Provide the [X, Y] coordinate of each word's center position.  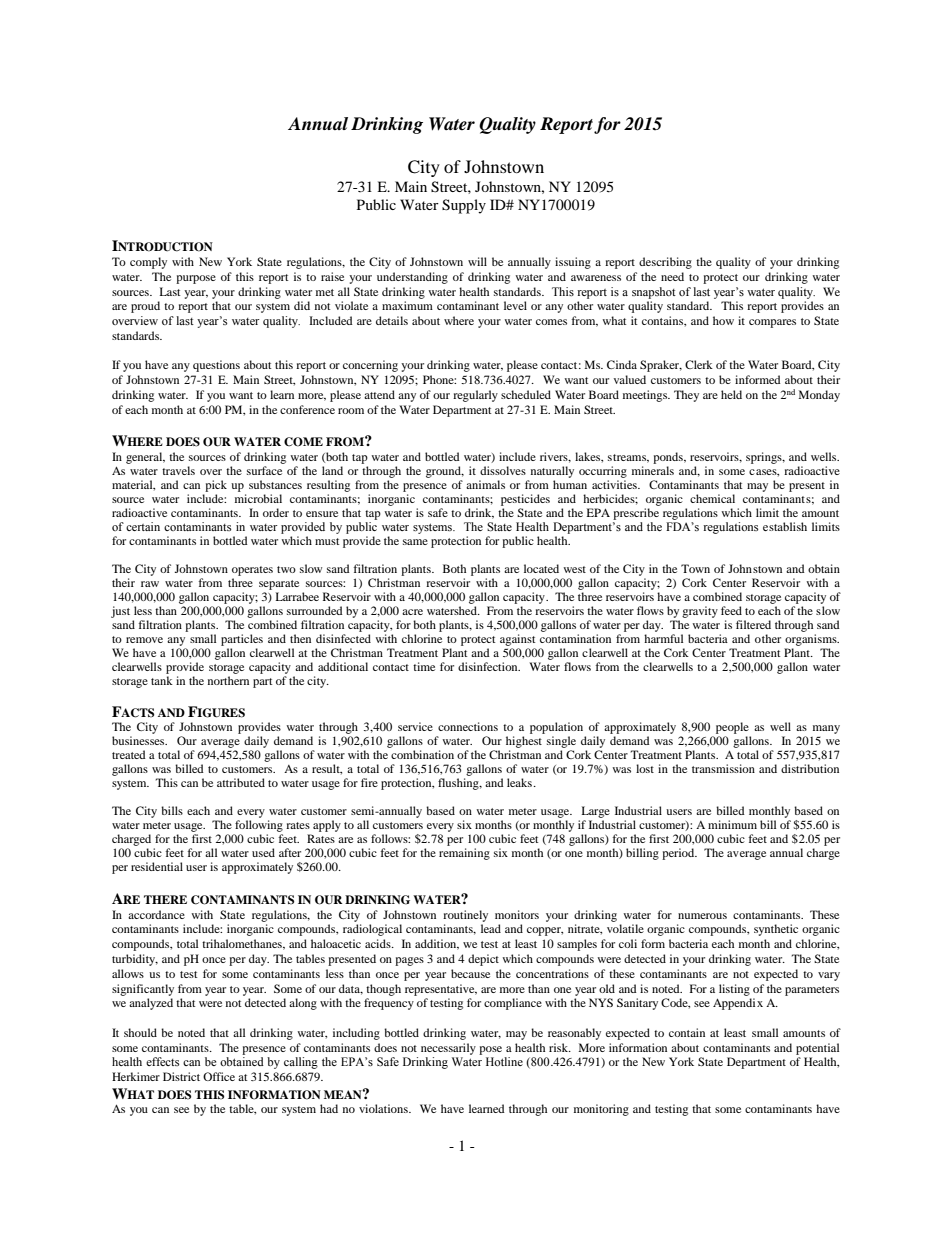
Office [219, 1076]
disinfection [489, 666]
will [477, 261]
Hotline [504, 1061]
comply [148, 263]
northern [228, 680]
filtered [753, 624]
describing [665, 263]
